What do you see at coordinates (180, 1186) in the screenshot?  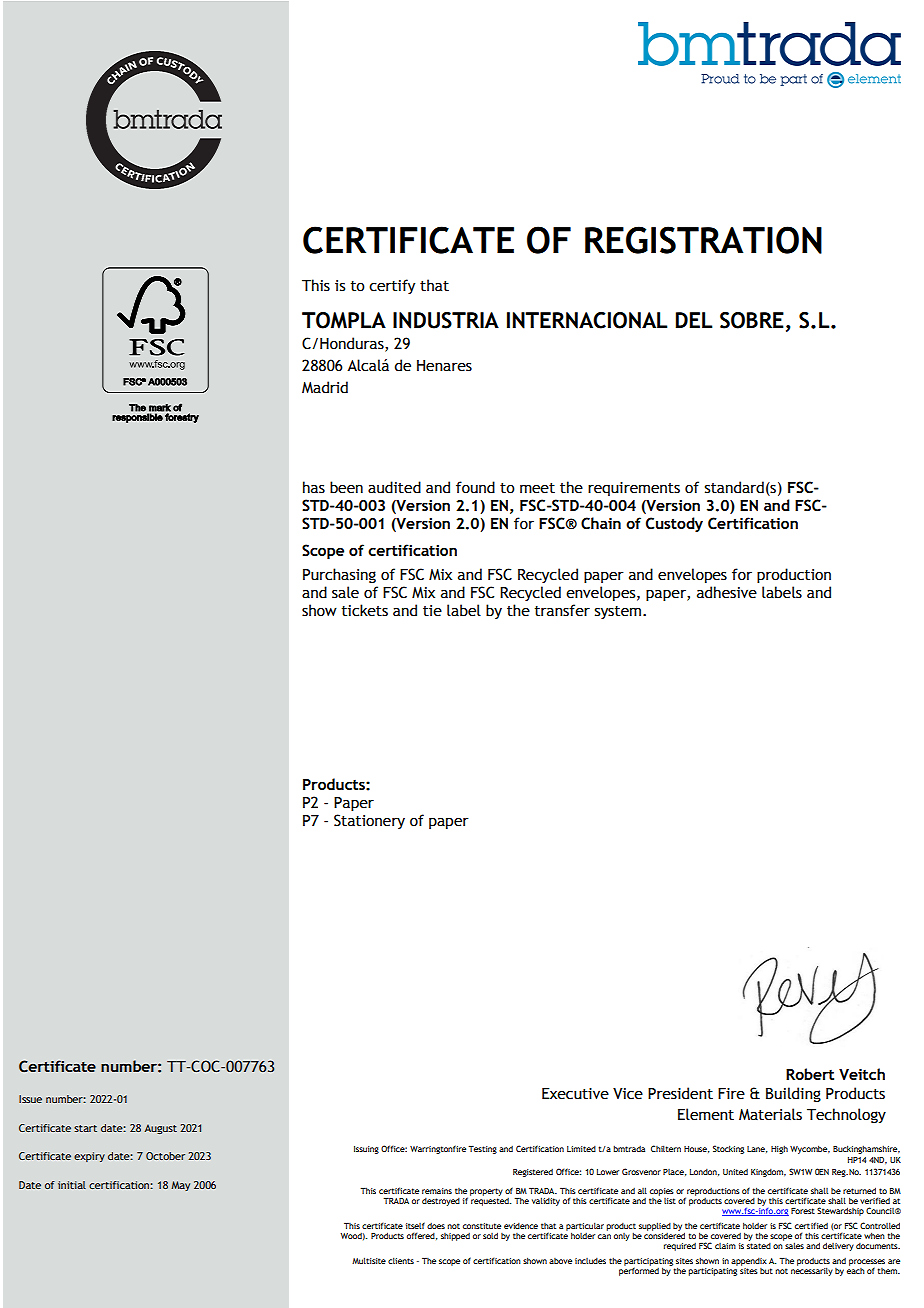 I see `May` at bounding box center [180, 1186].
